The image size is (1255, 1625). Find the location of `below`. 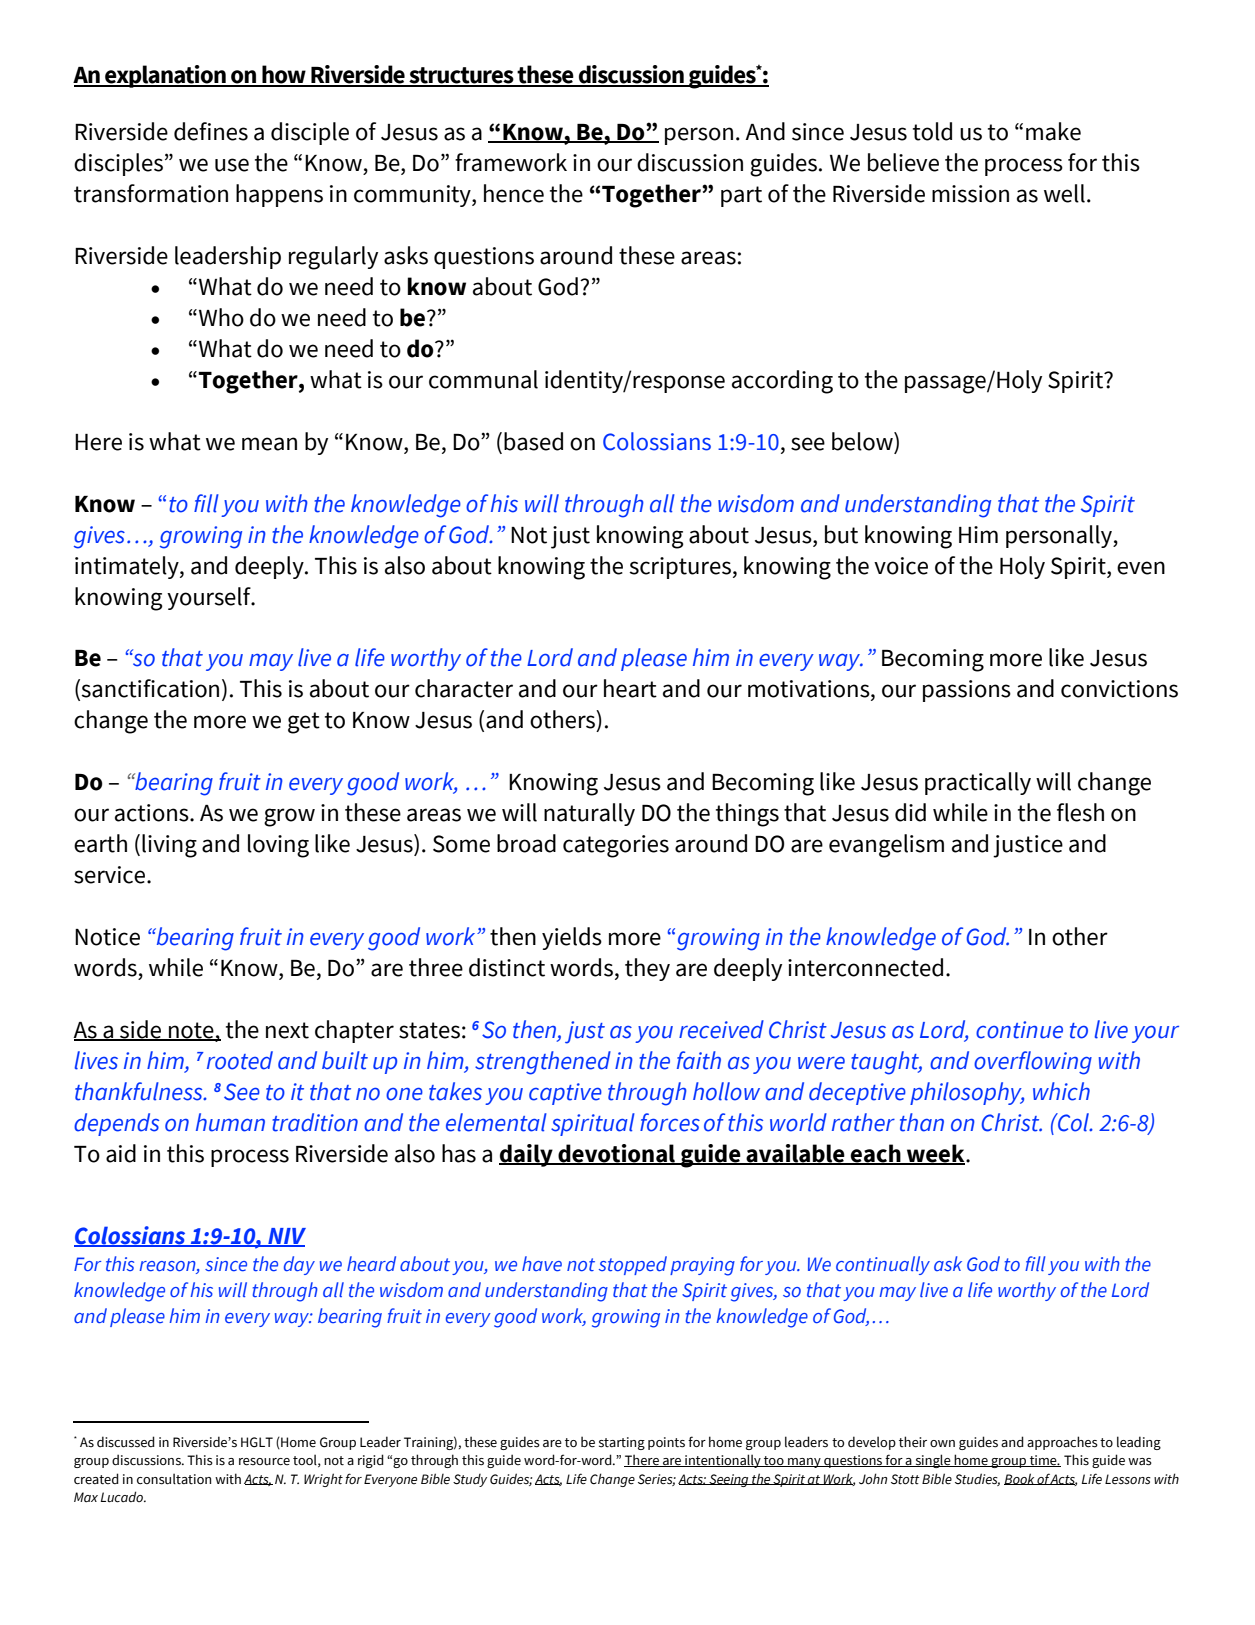

below is located at coordinates (863, 441).
